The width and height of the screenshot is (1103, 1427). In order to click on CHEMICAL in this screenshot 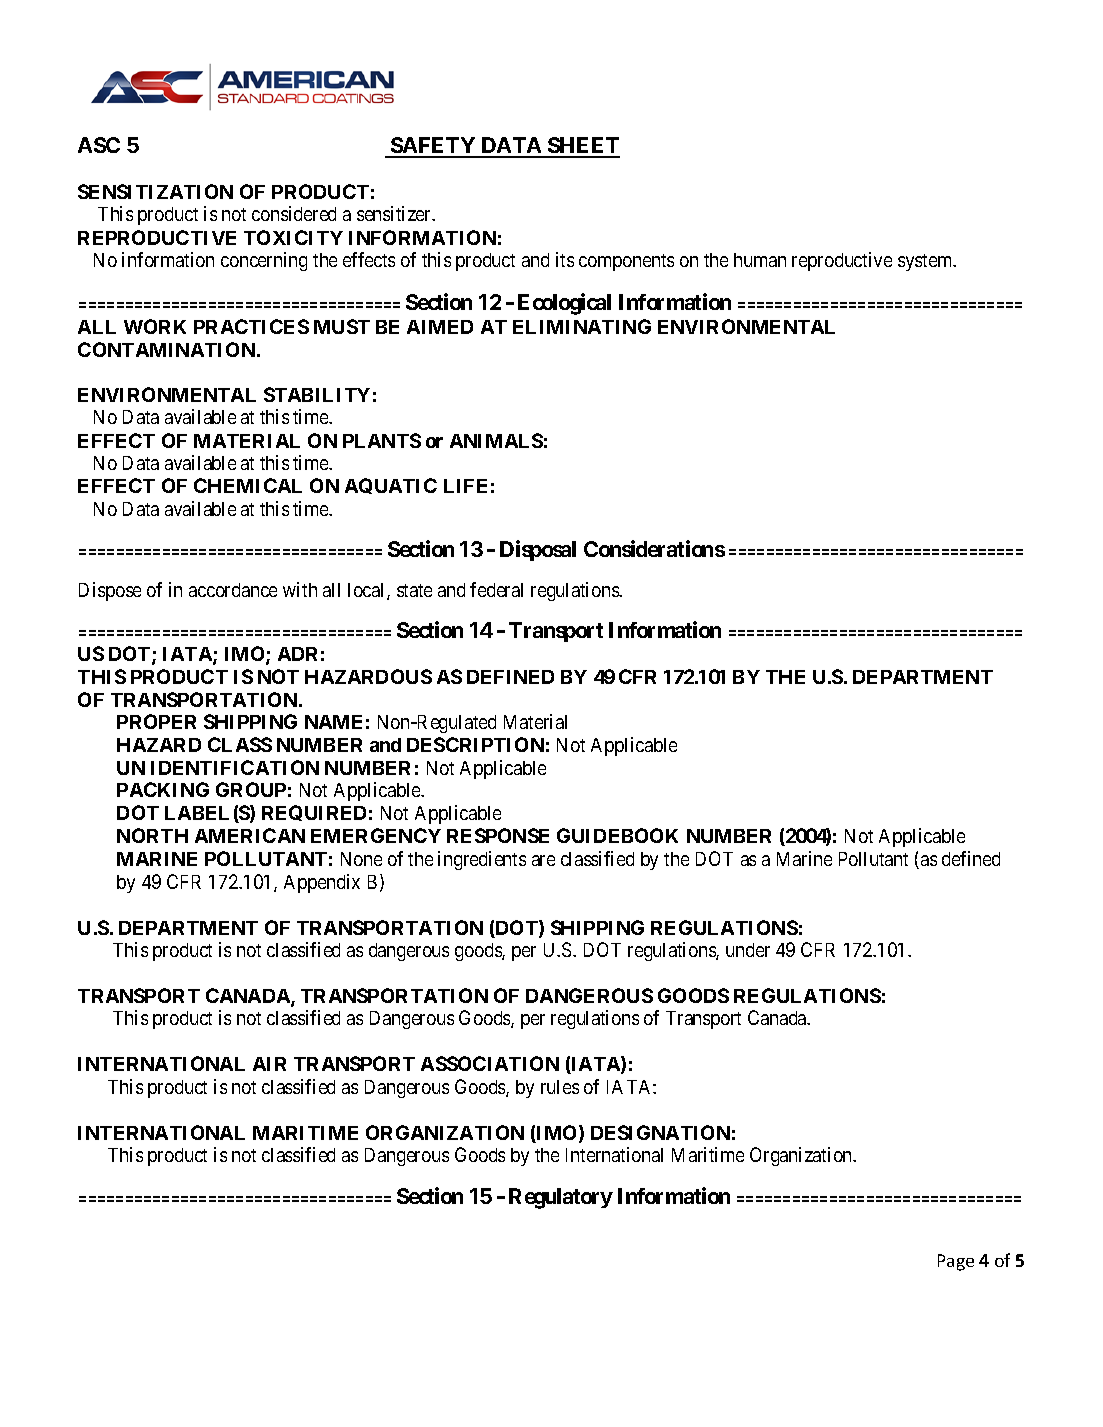, I will do `click(248, 485)`.
